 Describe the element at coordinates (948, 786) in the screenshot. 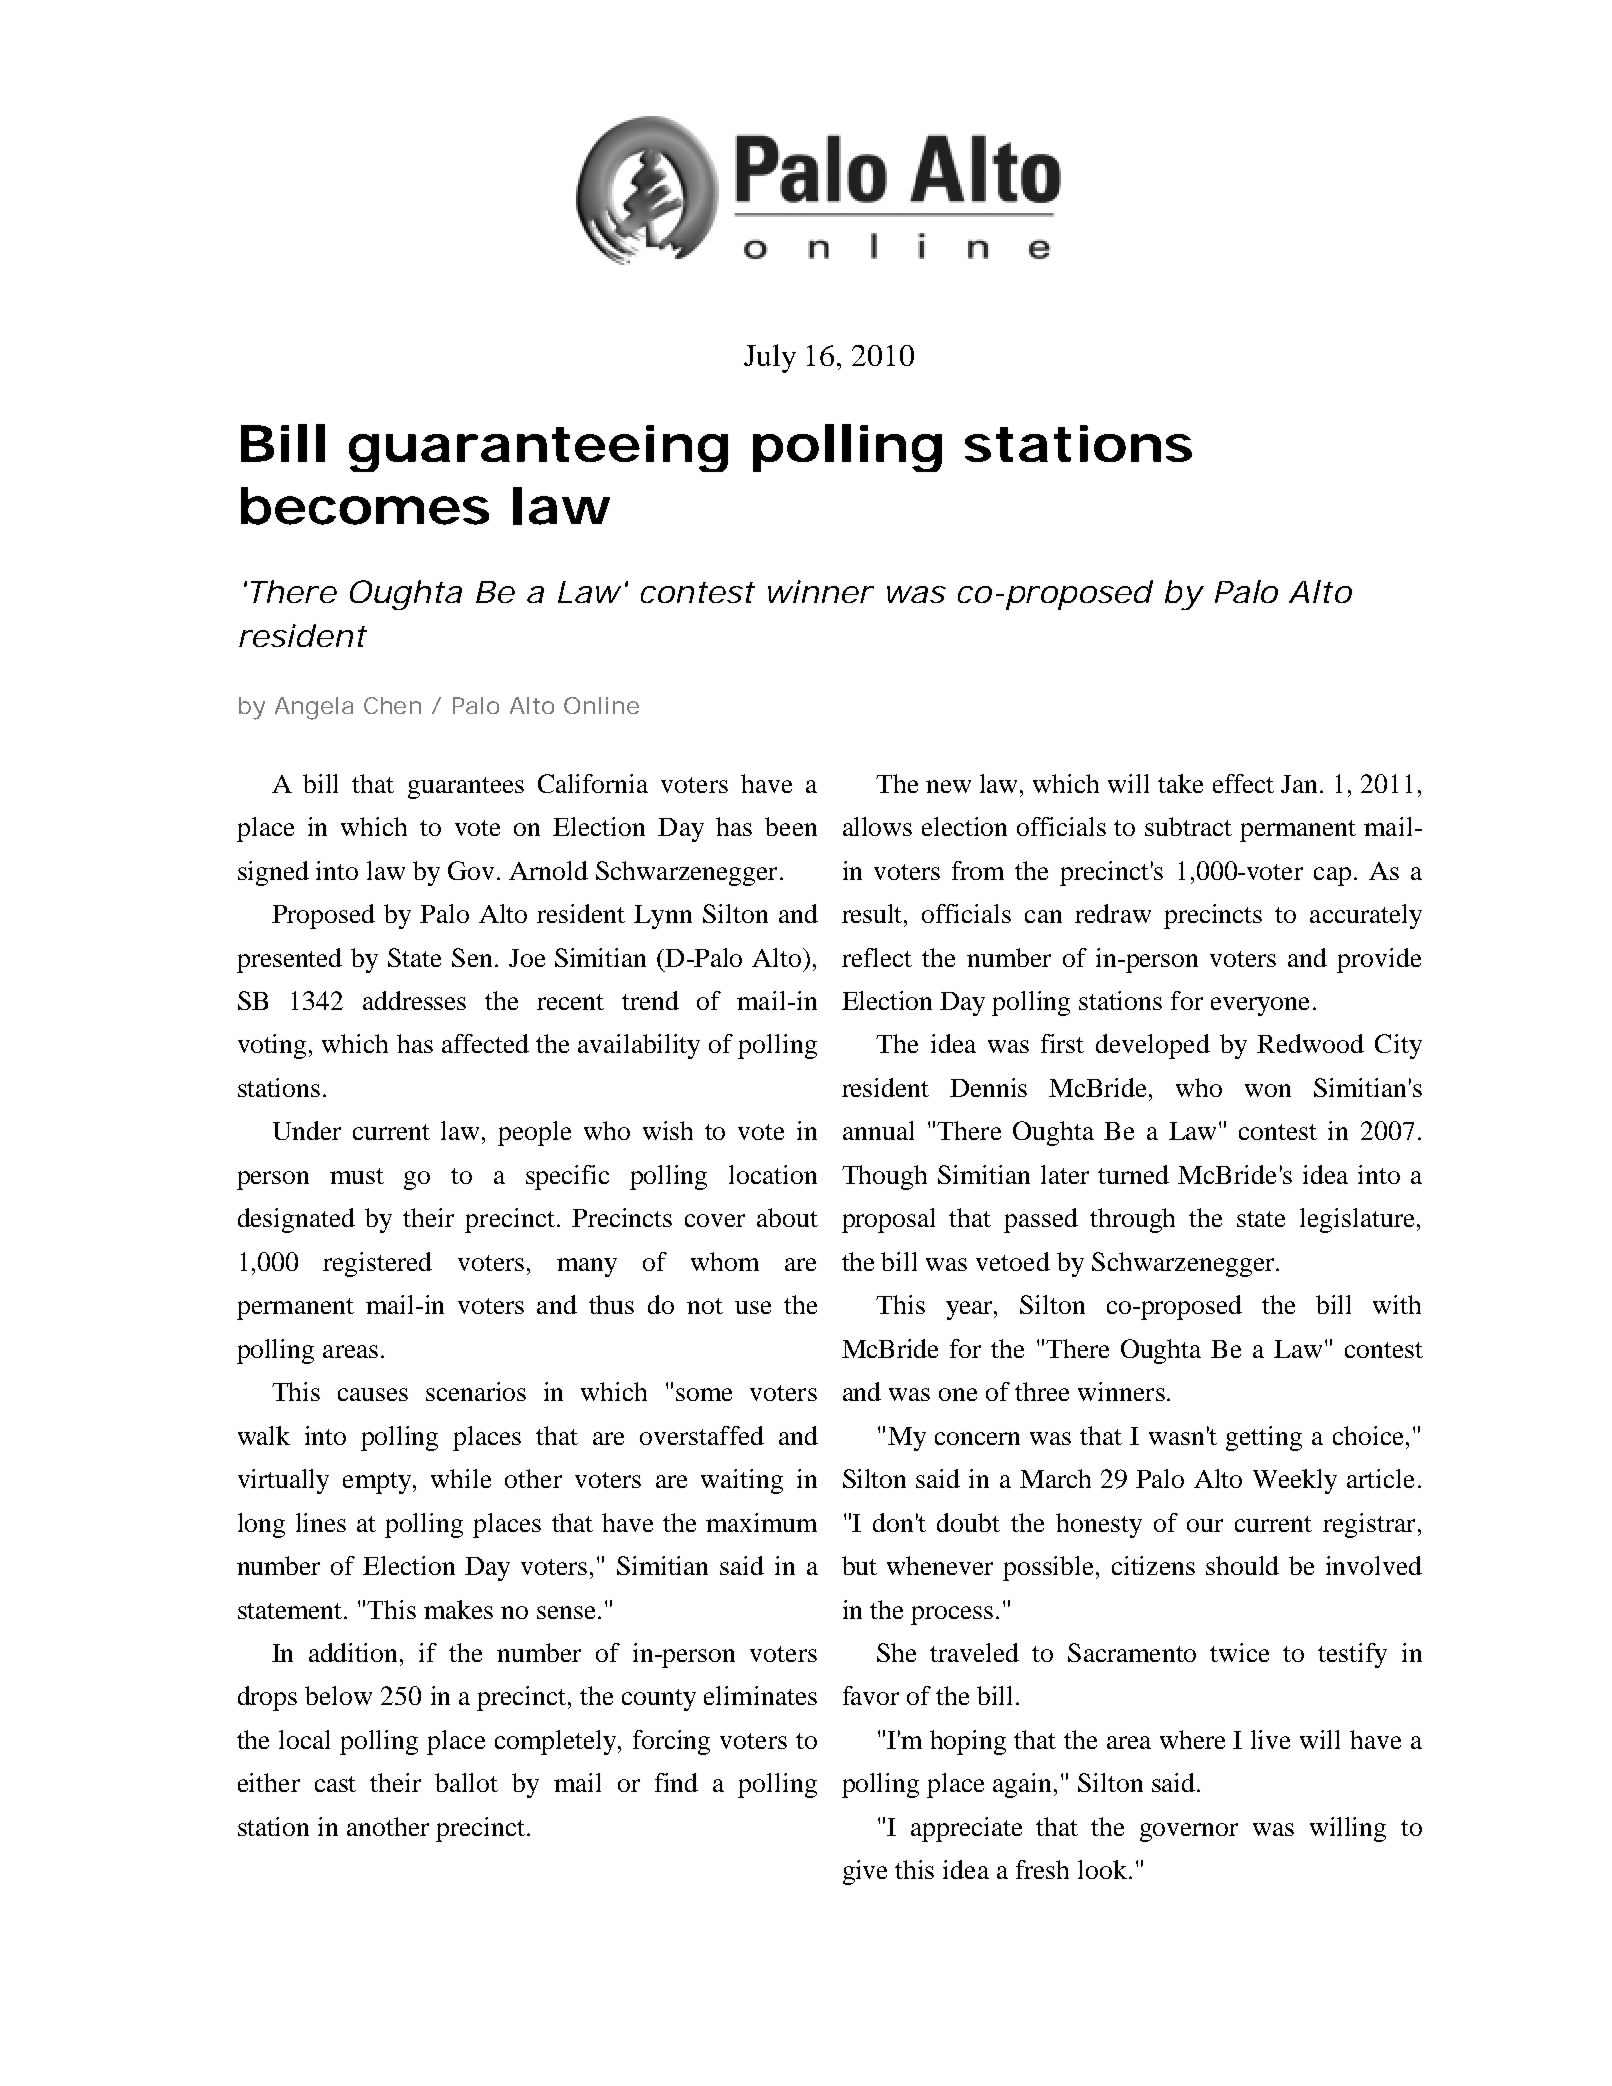

I see `new` at that location.
